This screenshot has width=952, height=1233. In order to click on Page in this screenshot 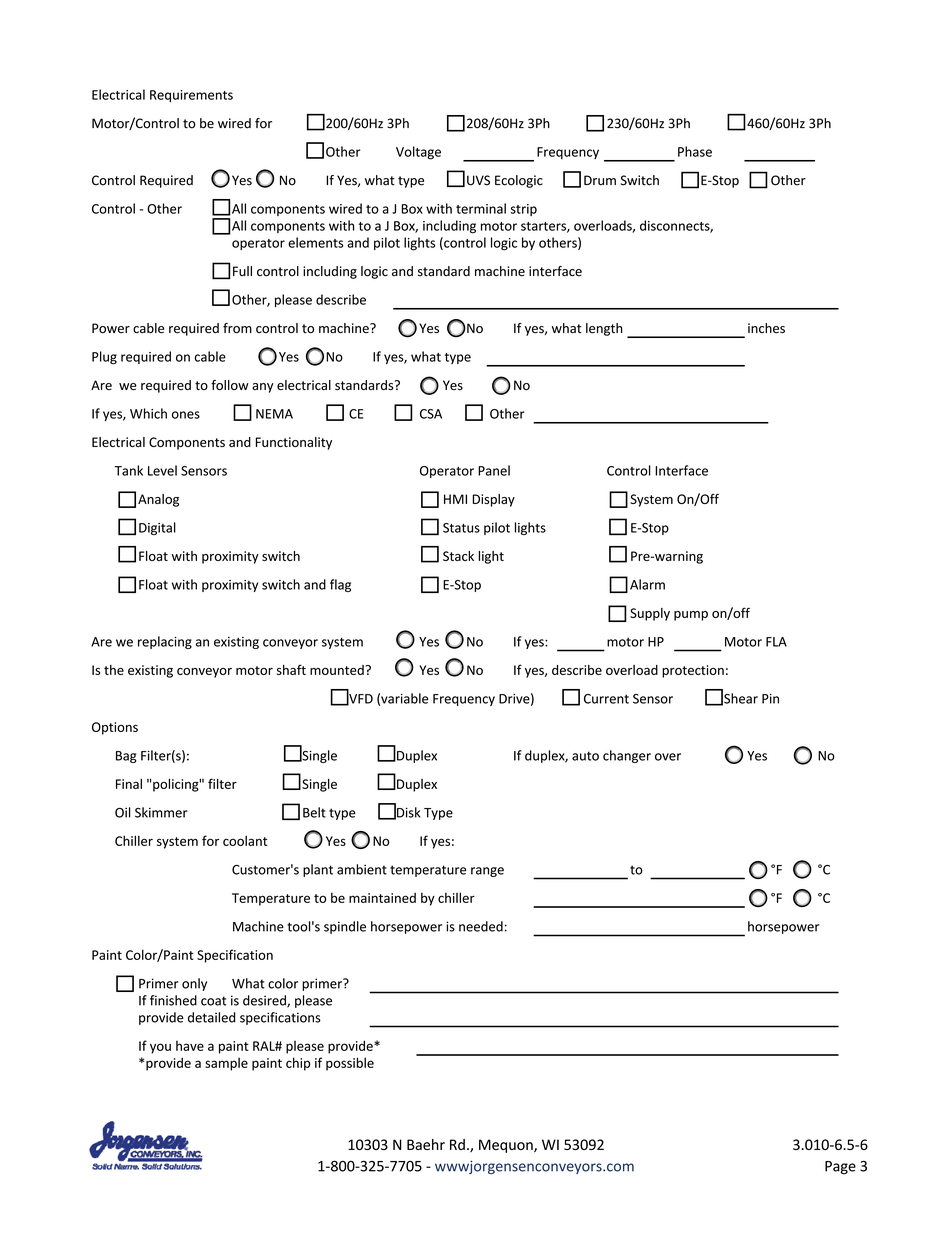, I will do `click(840, 1168)`.
